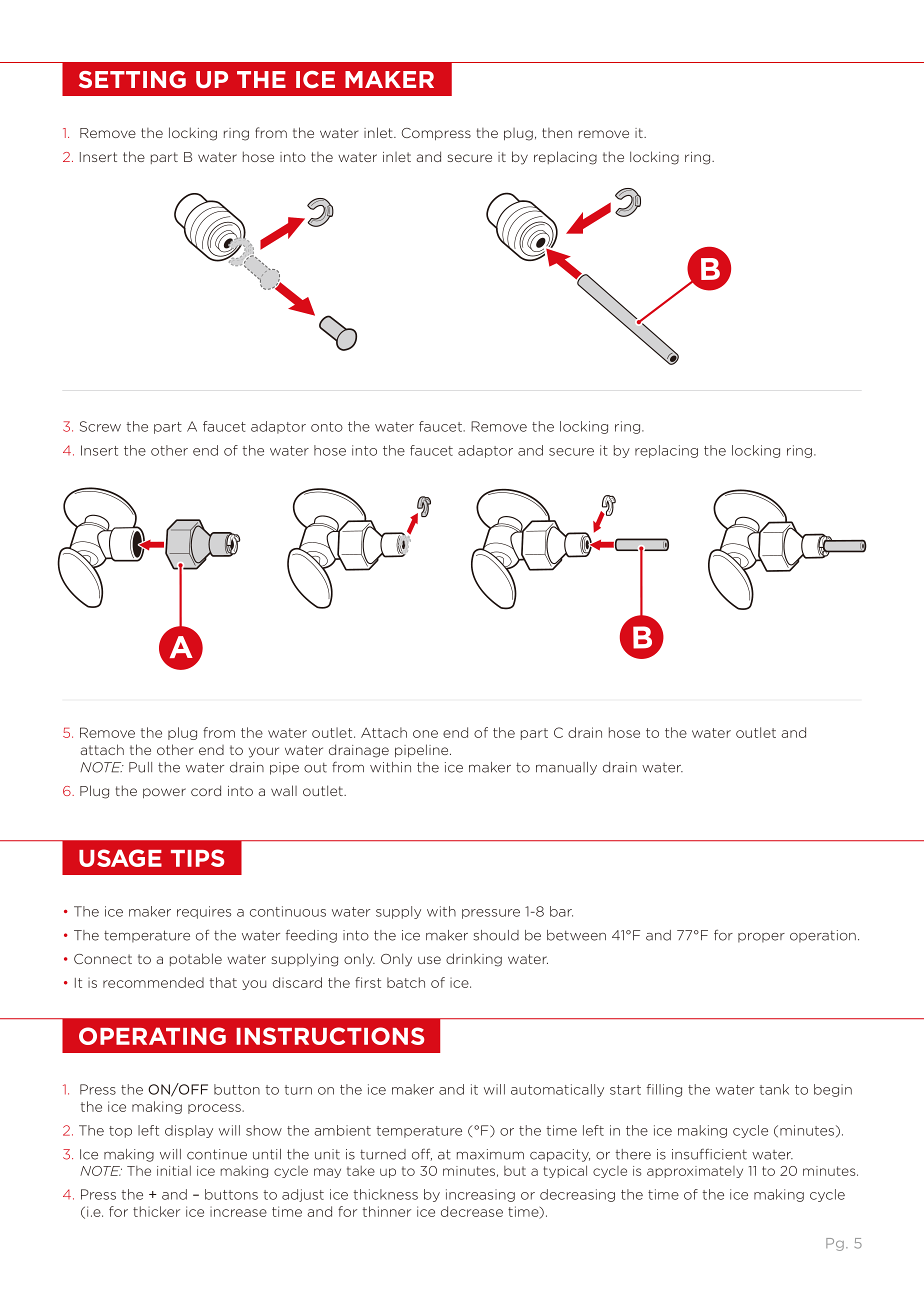 The width and height of the document is (924, 1311). Describe the element at coordinates (761, 938) in the document. I see `proper` at that location.
